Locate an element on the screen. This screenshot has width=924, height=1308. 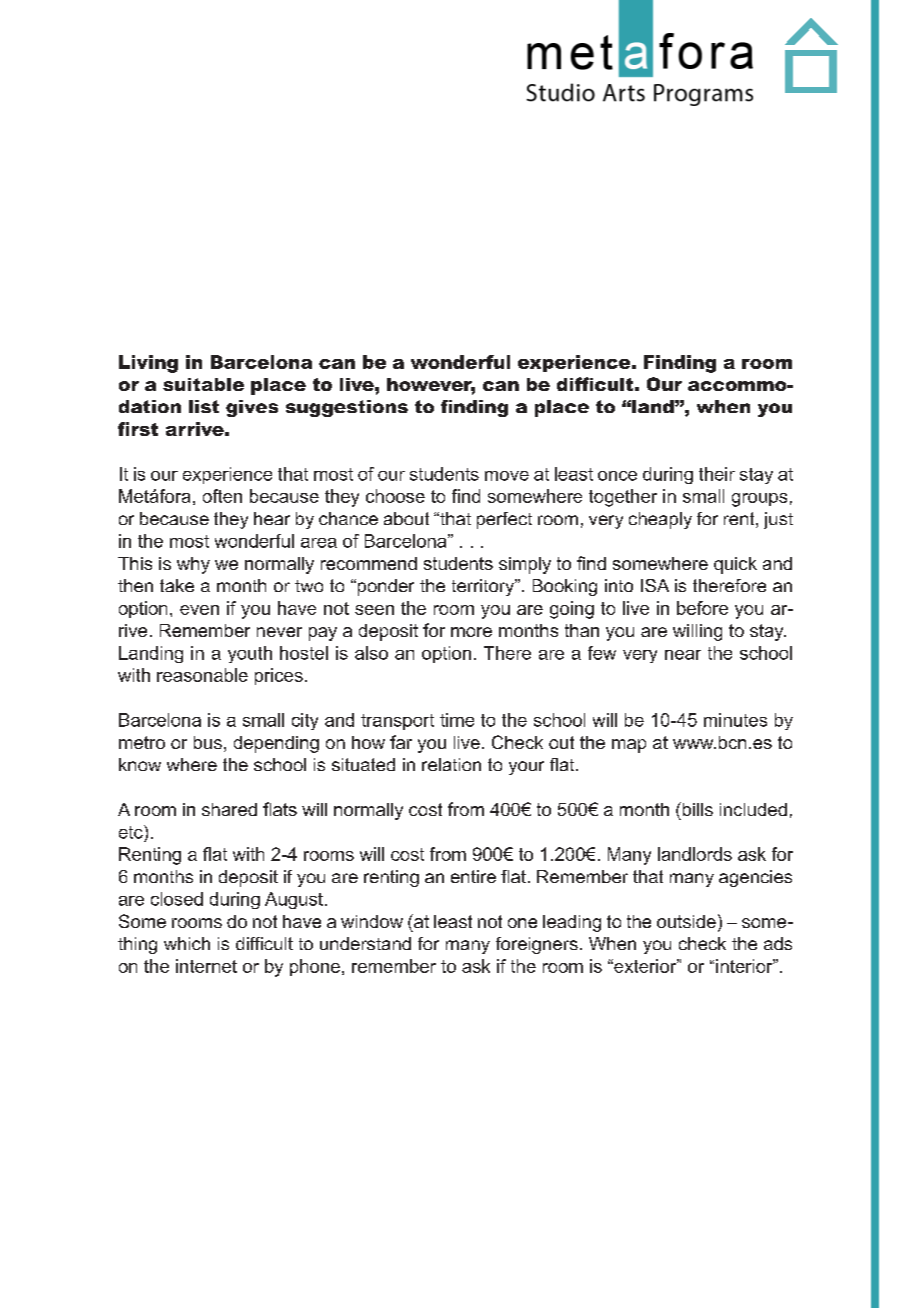
their is located at coordinates (717, 474).
